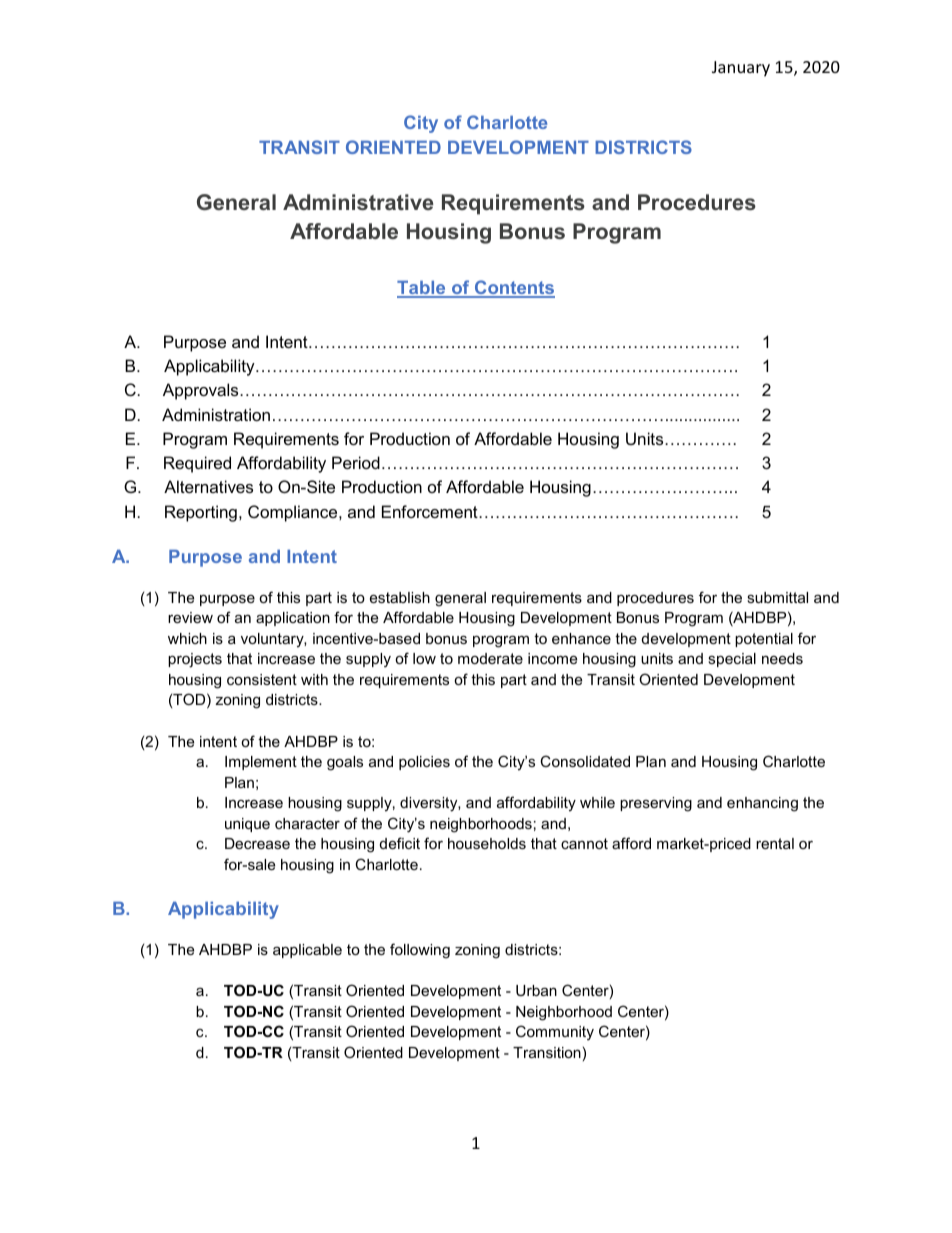 The height and width of the screenshot is (1233, 952). What do you see at coordinates (741, 69) in the screenshot?
I see `January` at bounding box center [741, 69].
